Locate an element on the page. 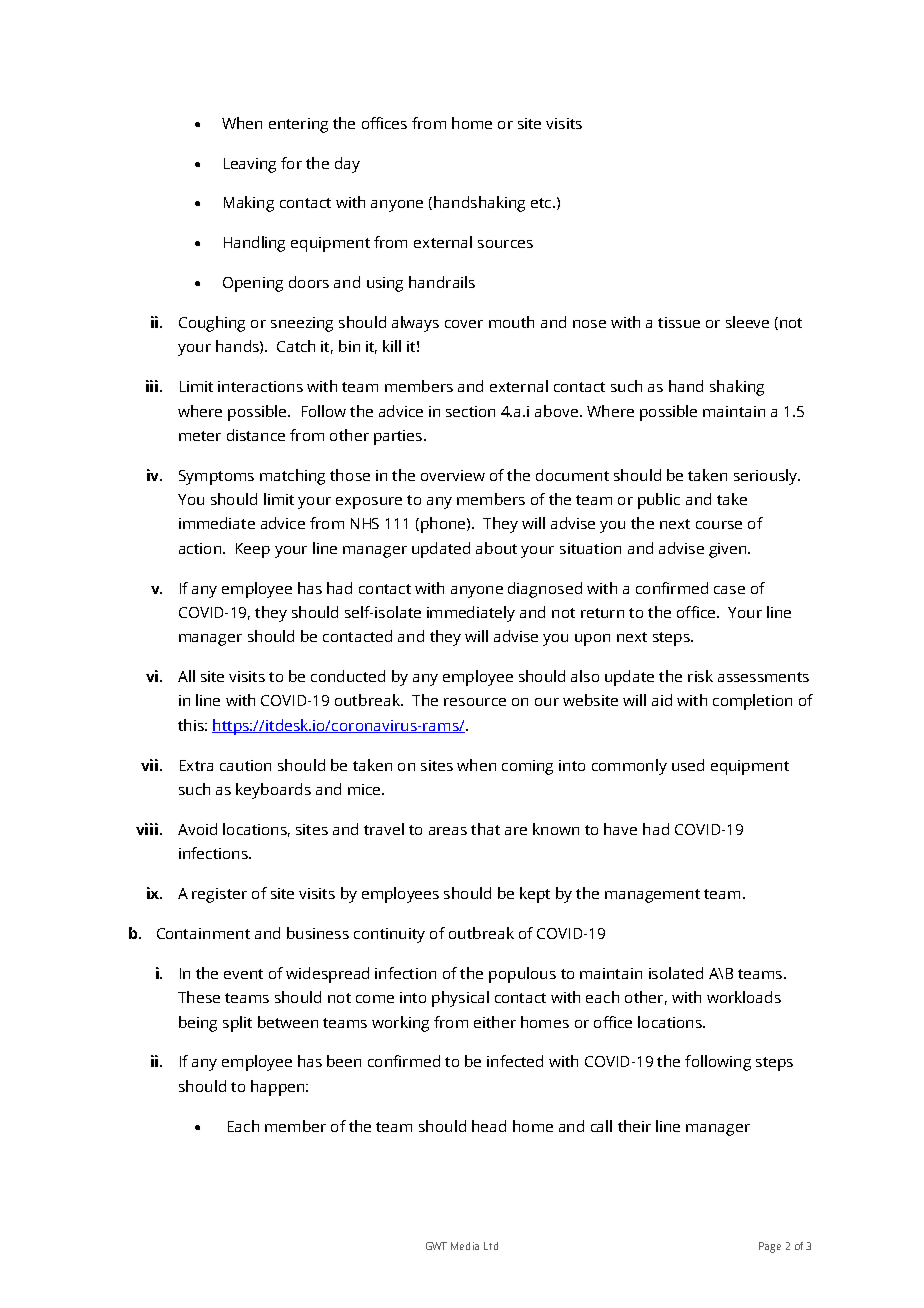  workloads is located at coordinates (744, 997).
